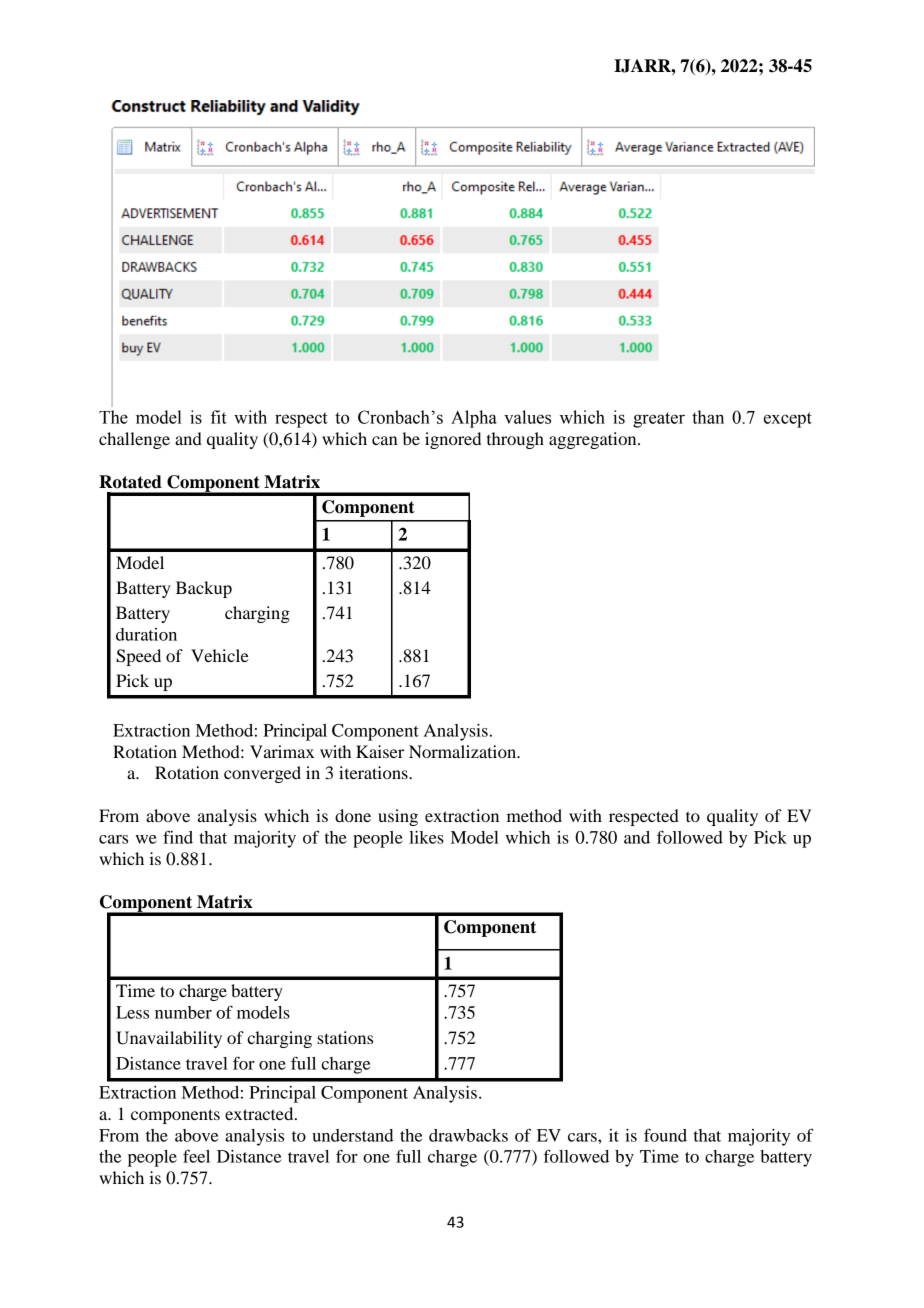 The image size is (924, 1308). Describe the element at coordinates (204, 589) in the screenshot. I see `Backup` at that location.
